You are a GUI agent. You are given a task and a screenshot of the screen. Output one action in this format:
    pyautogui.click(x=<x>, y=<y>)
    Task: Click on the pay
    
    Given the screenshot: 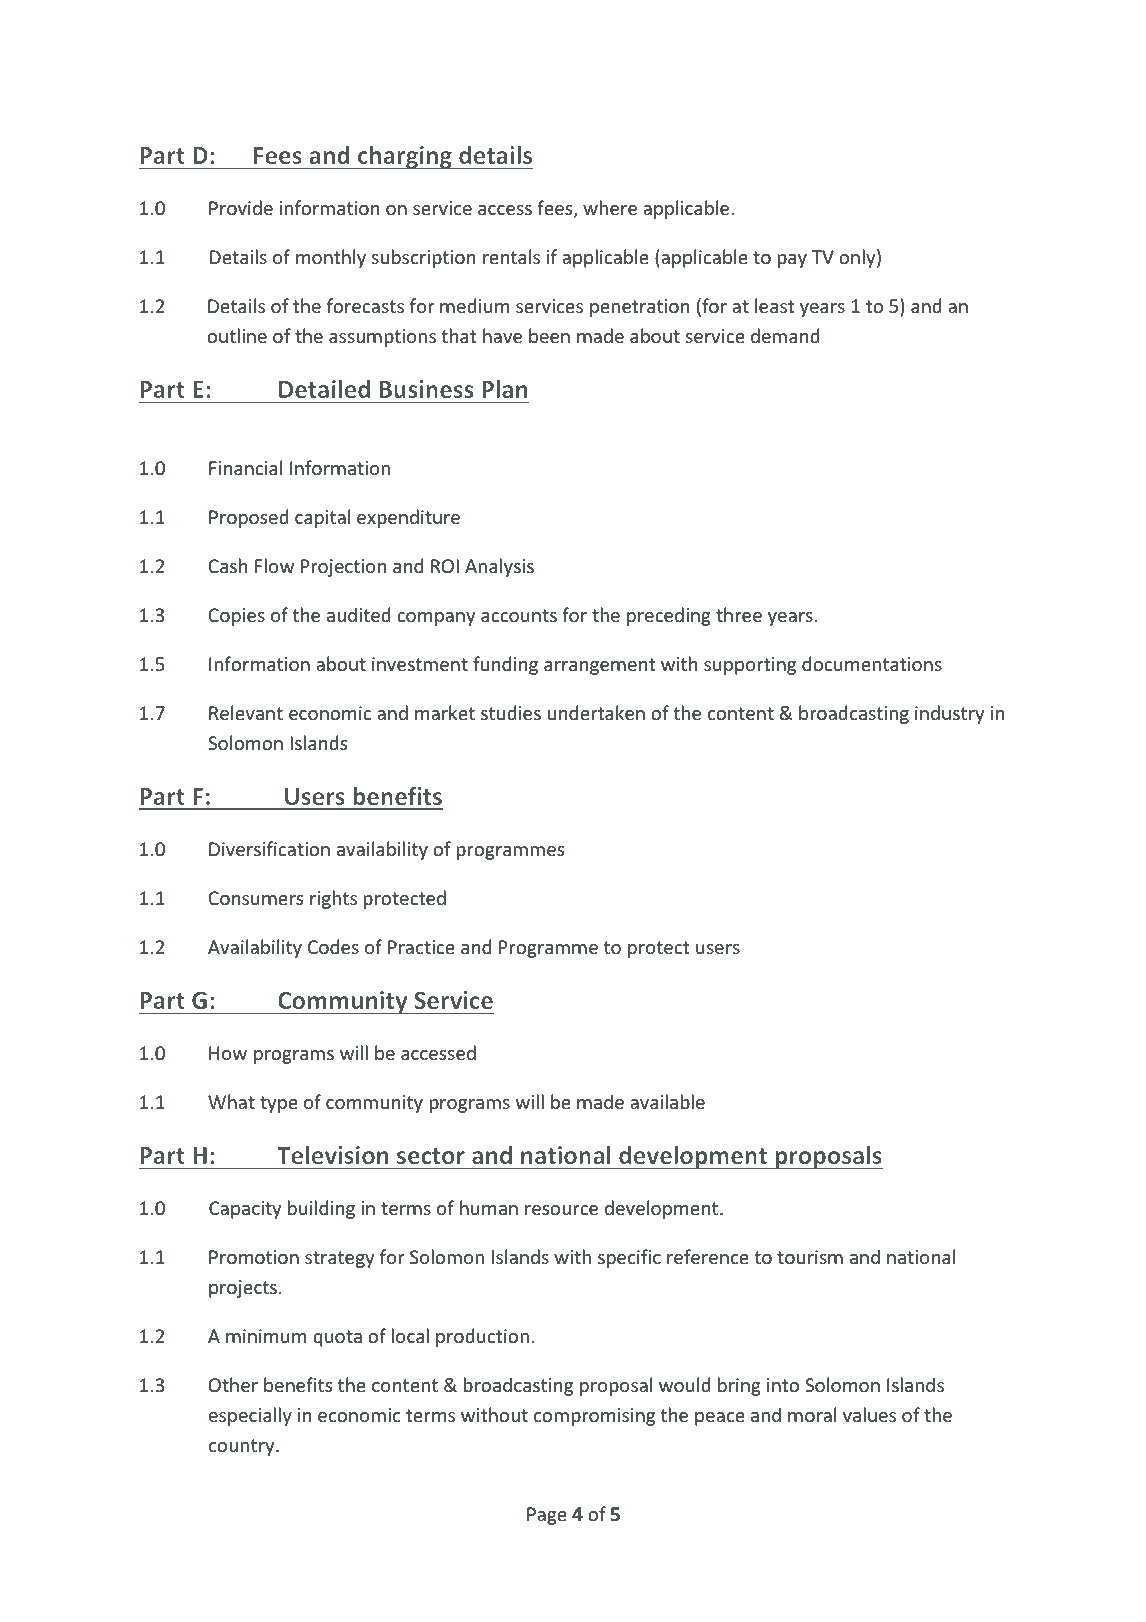 What is the action you would take?
    pyautogui.click(x=792, y=261)
